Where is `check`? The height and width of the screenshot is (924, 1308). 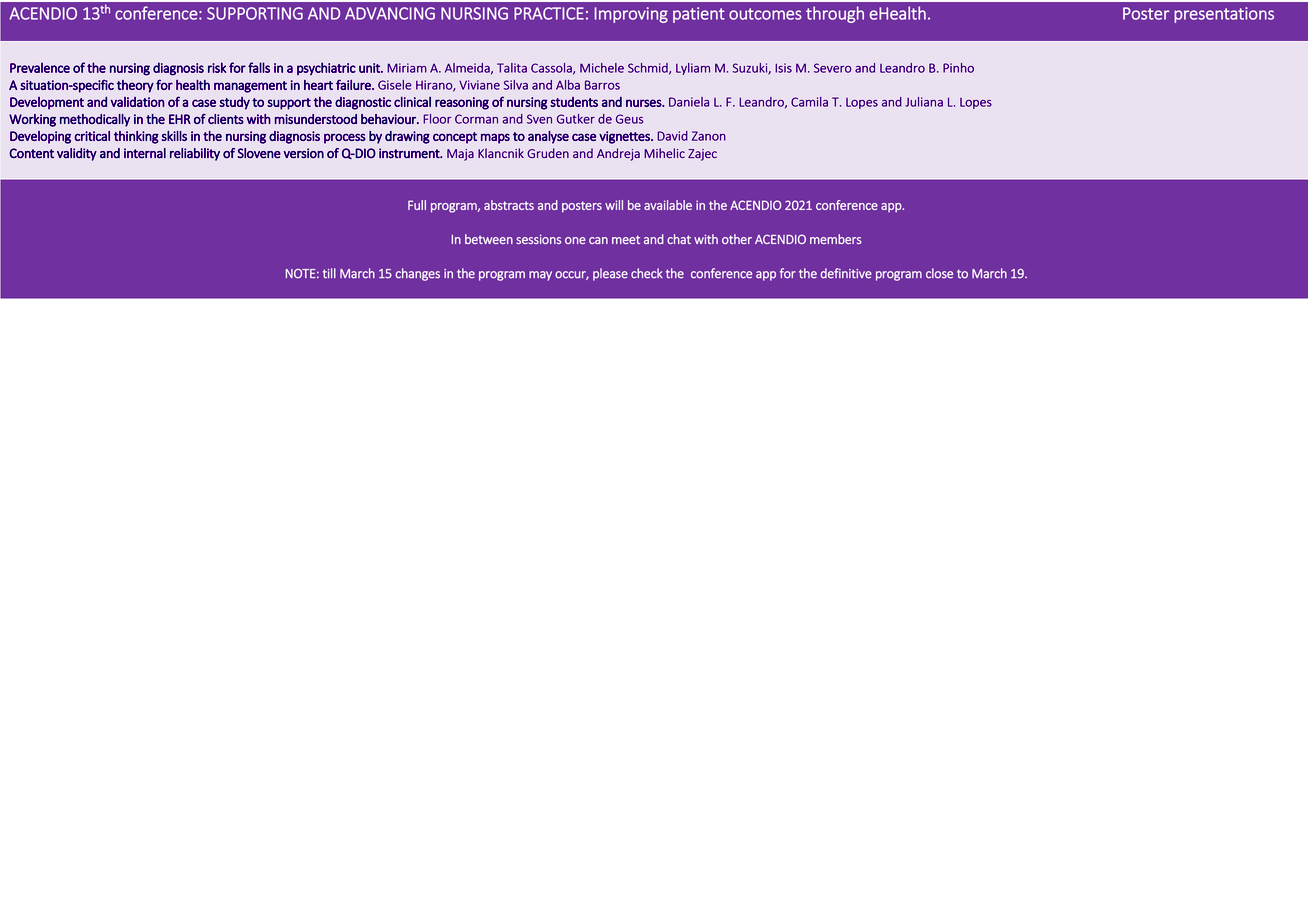 check is located at coordinates (647, 273).
